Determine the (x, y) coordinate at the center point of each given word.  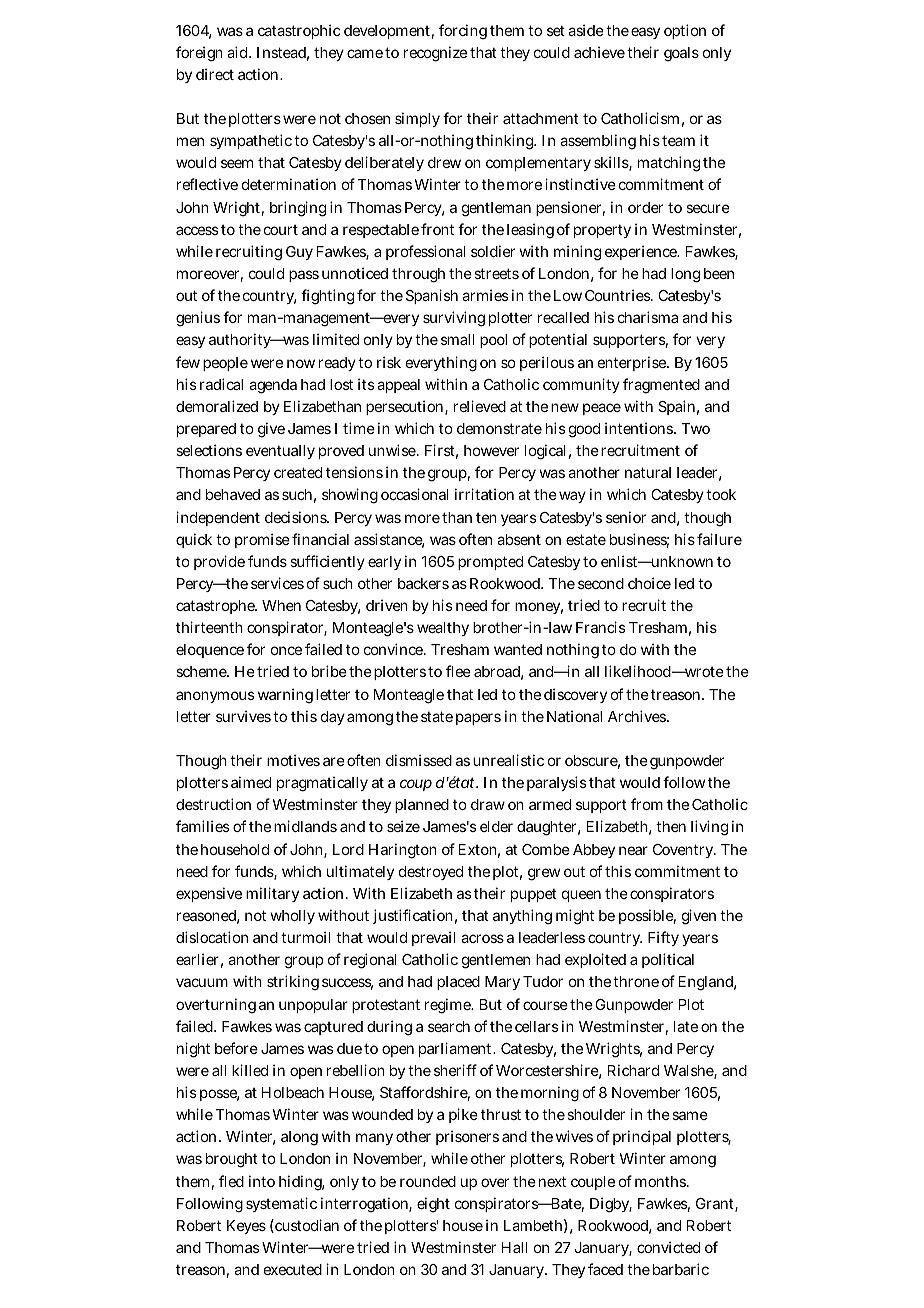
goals (681, 54)
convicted (668, 1247)
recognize (435, 54)
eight (433, 1205)
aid (239, 52)
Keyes (246, 1227)
